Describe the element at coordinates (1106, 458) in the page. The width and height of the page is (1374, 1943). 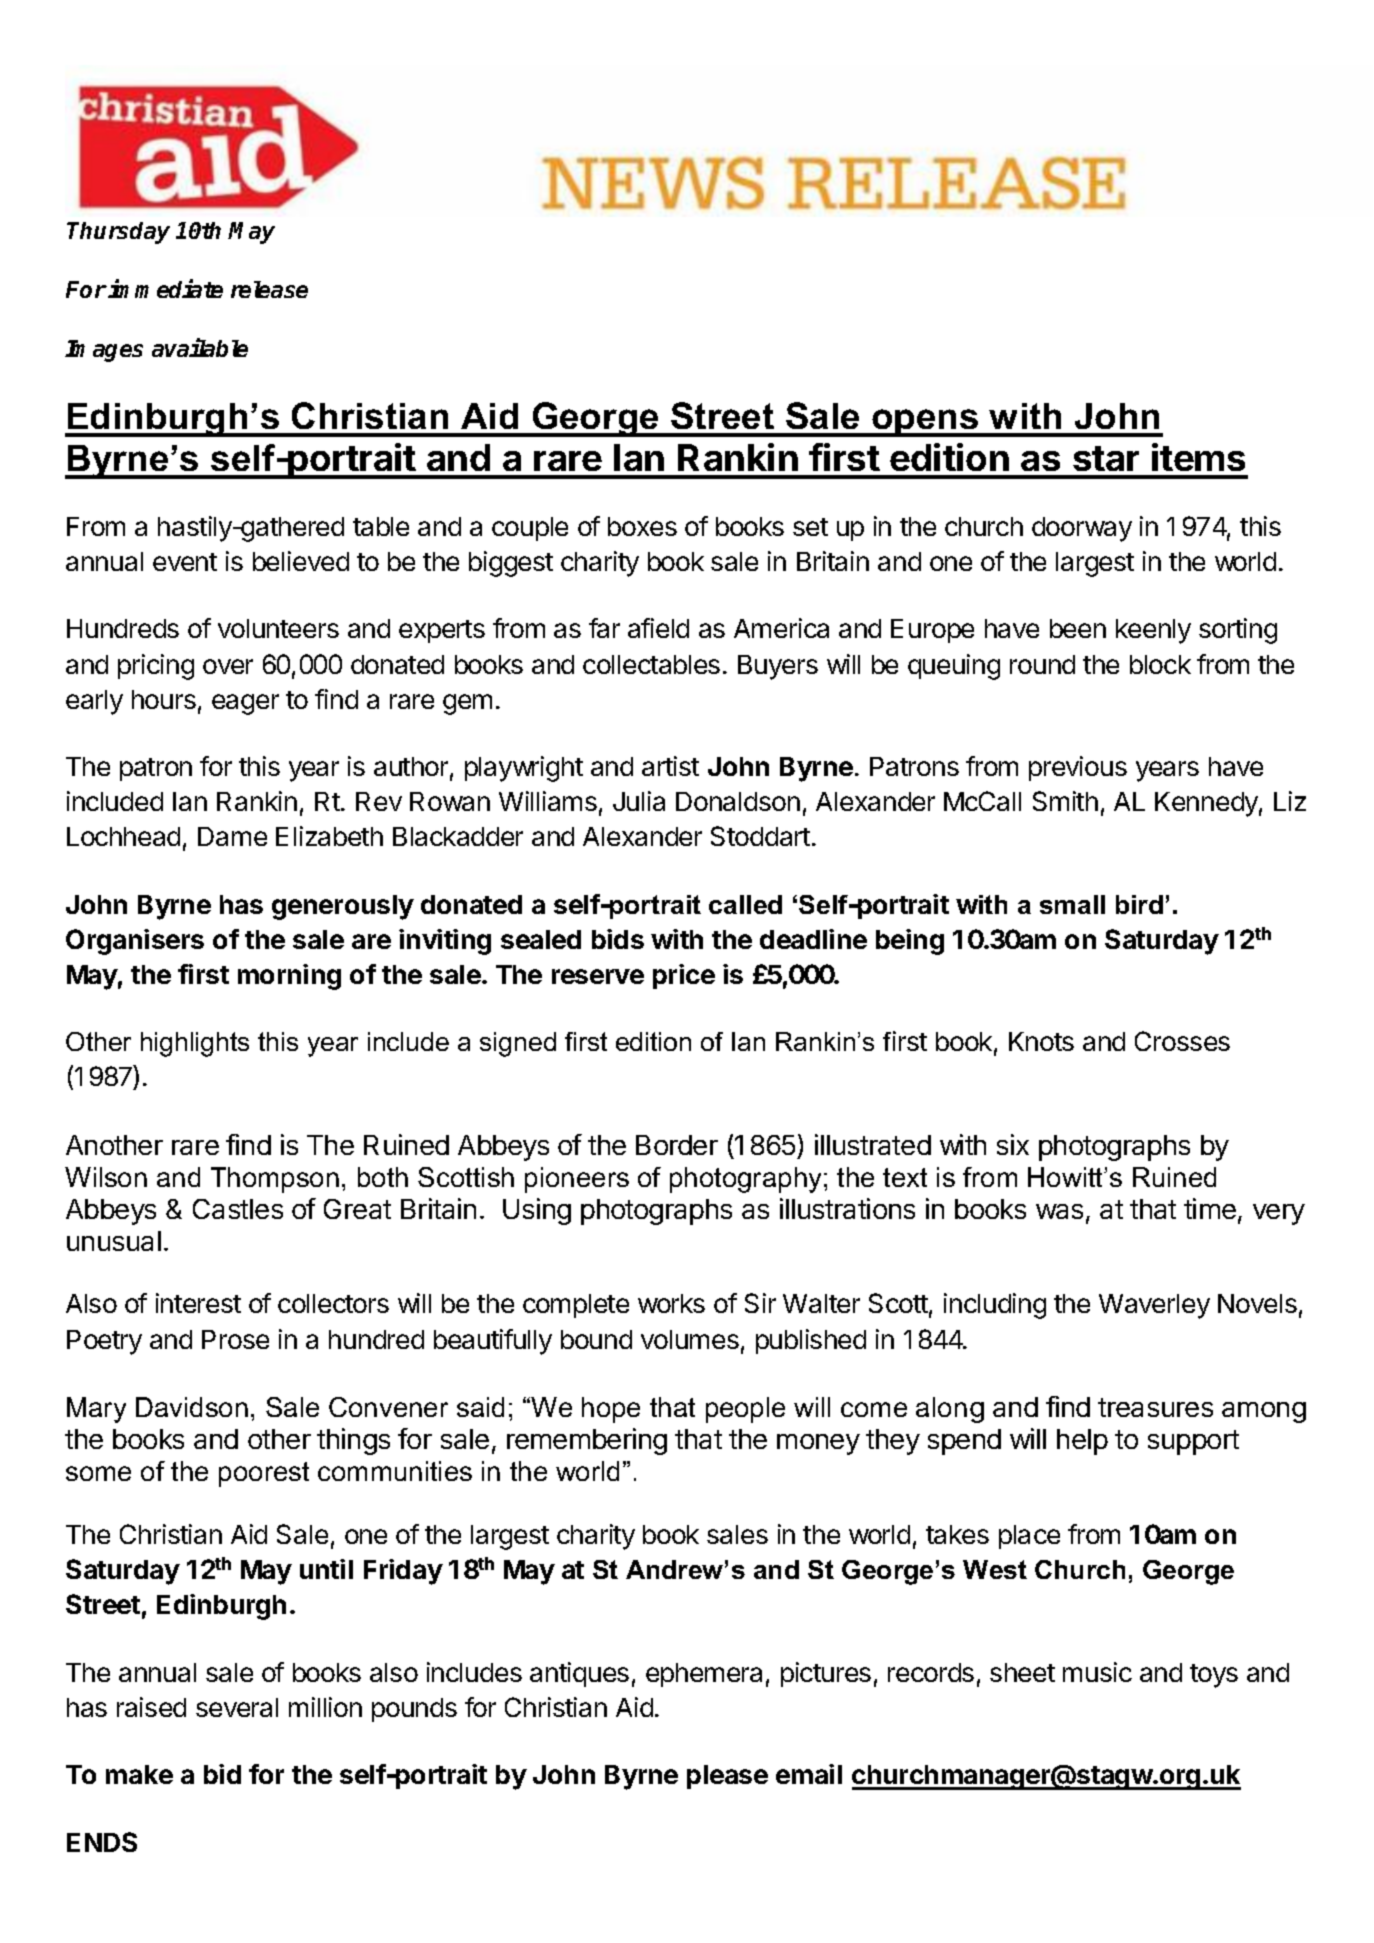
I see `star` at that location.
